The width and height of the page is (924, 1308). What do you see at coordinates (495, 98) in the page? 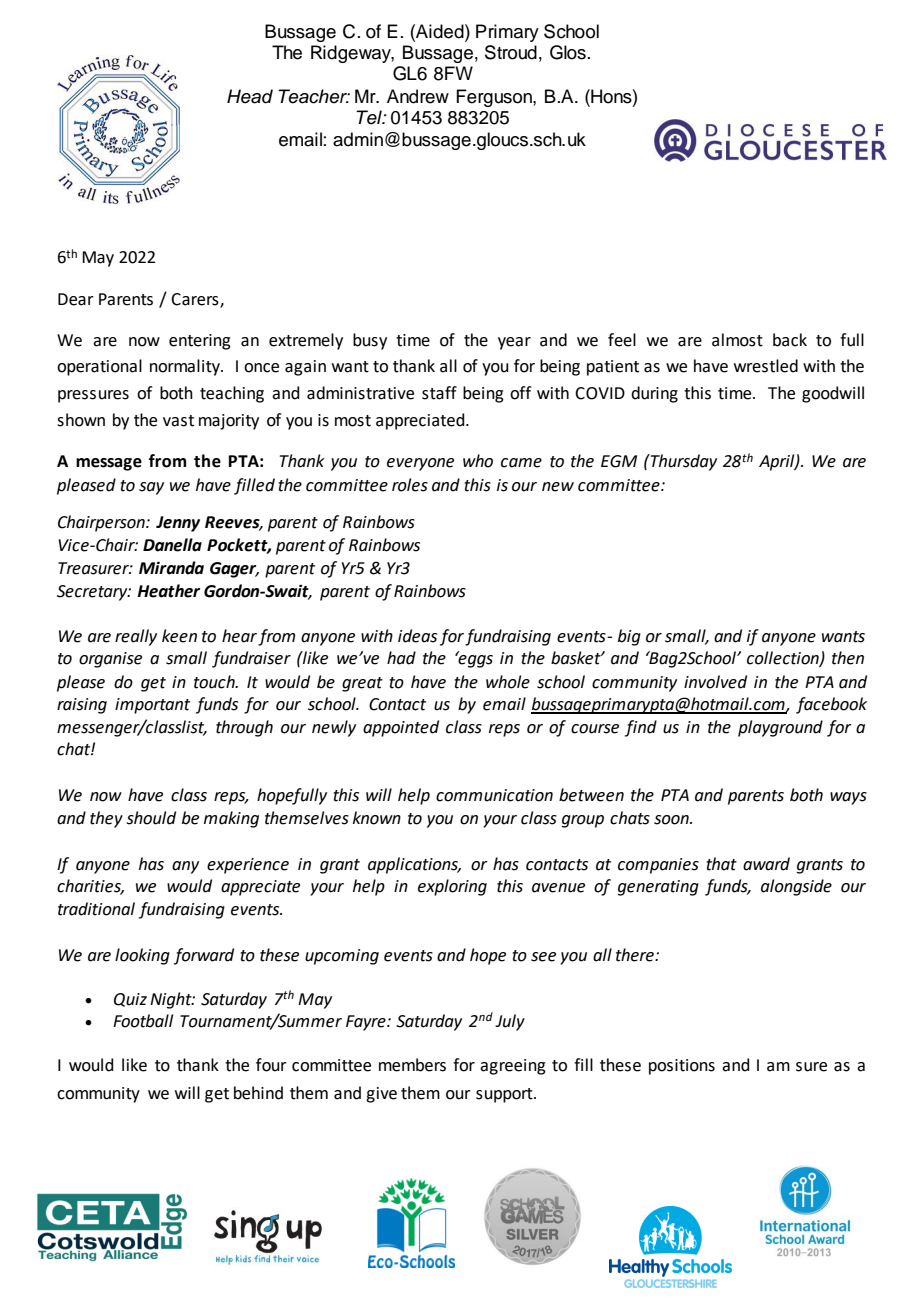
I see `Ferguson` at bounding box center [495, 98].
